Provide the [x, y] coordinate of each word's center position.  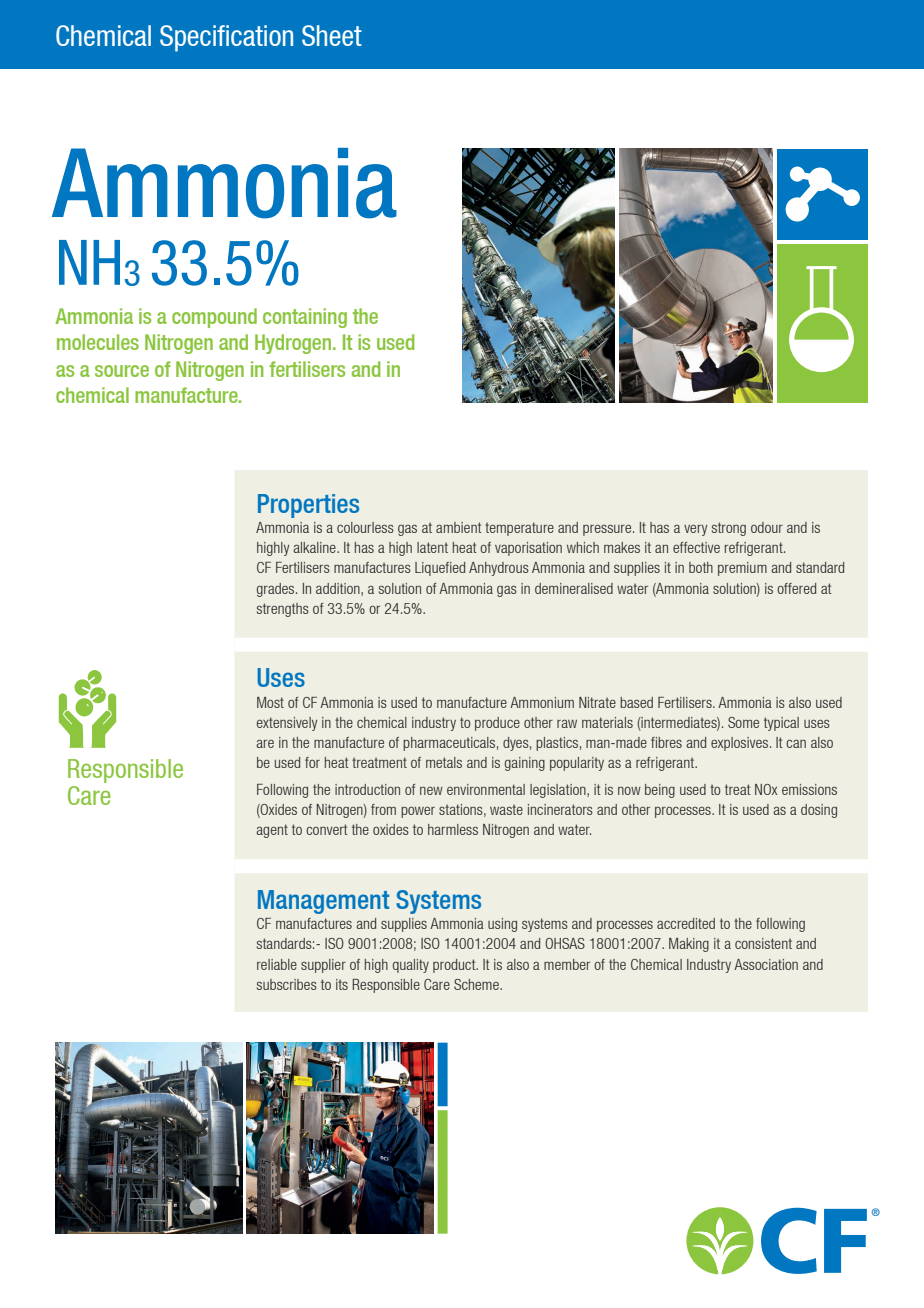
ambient [459, 527]
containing [305, 318]
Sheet [332, 35]
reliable [277, 964]
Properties [308, 506]
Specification [226, 38]
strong [729, 529]
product [455, 966]
